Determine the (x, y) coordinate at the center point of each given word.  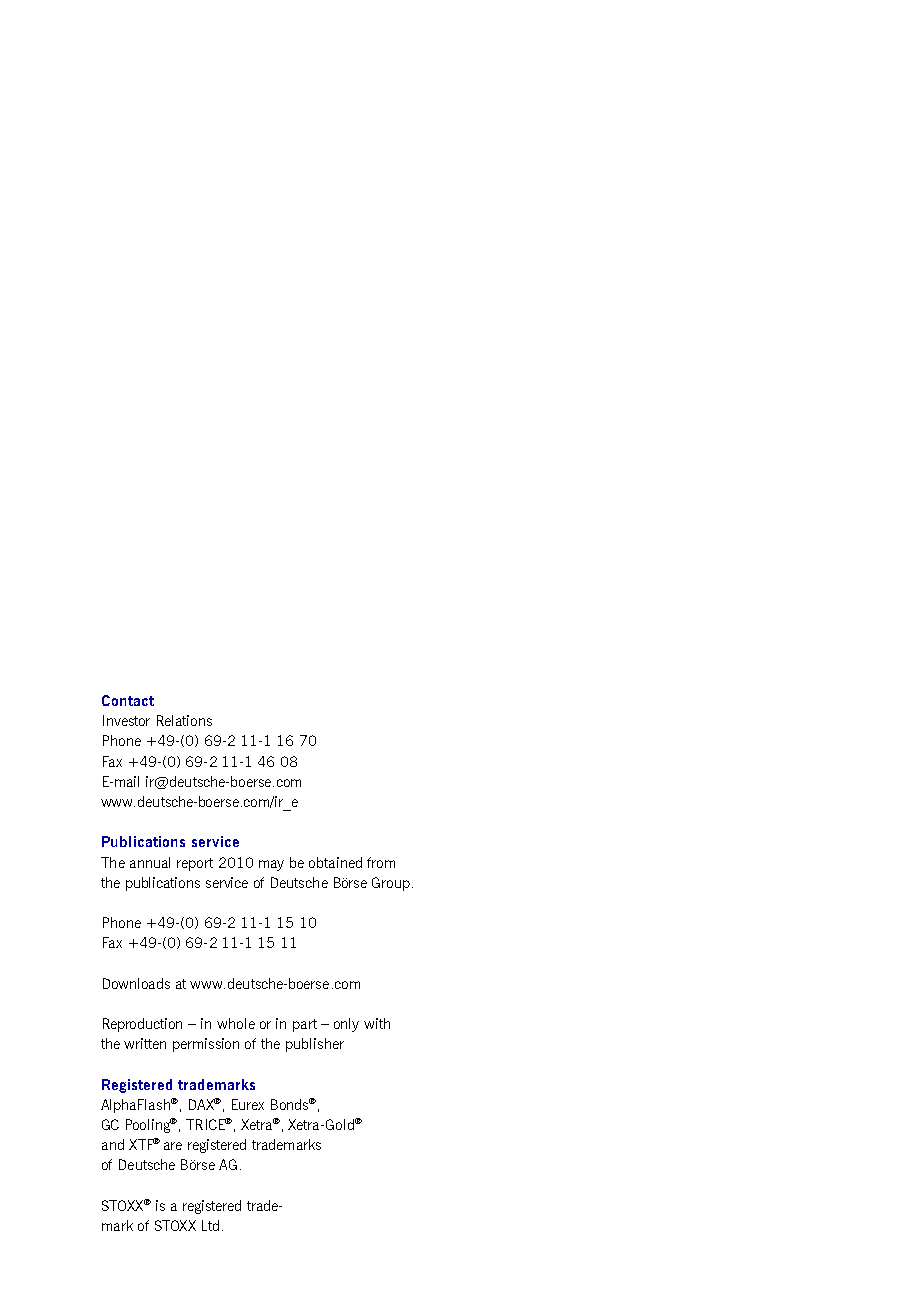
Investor (126, 720)
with (377, 1023)
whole (236, 1023)
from (381, 862)
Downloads (136, 983)
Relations (184, 720)
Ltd (210, 1225)
